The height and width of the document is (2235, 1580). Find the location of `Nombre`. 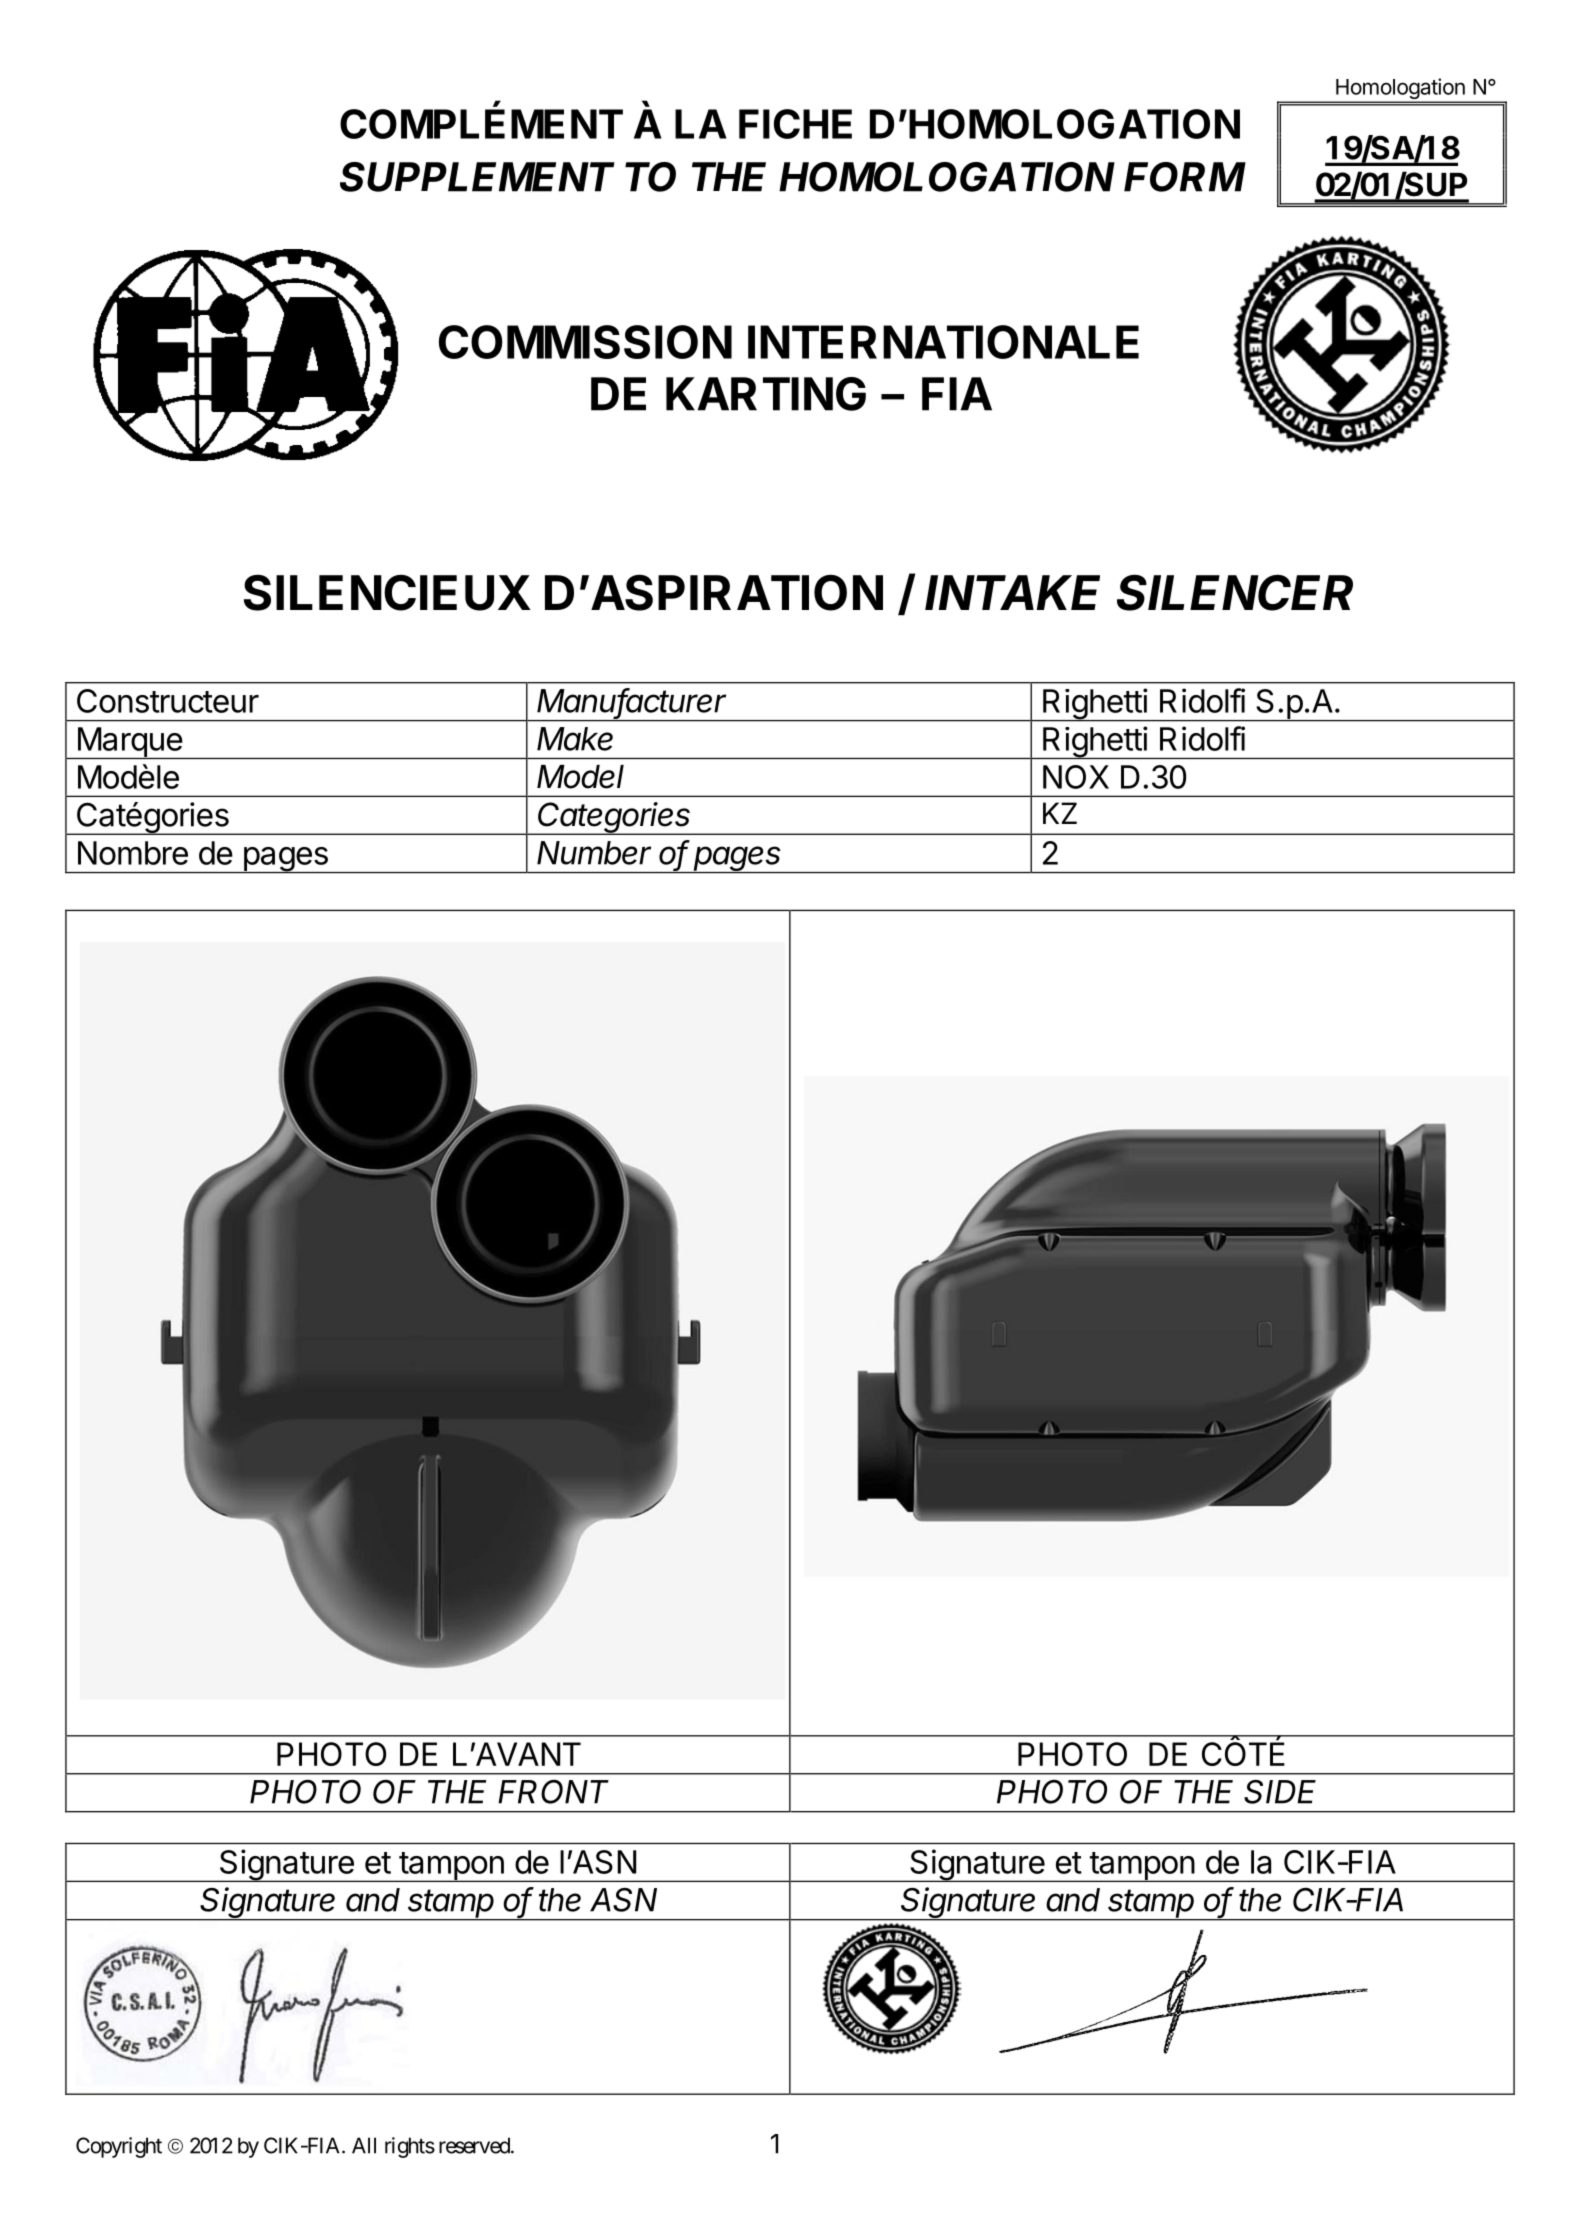

Nombre is located at coordinates (133, 853).
